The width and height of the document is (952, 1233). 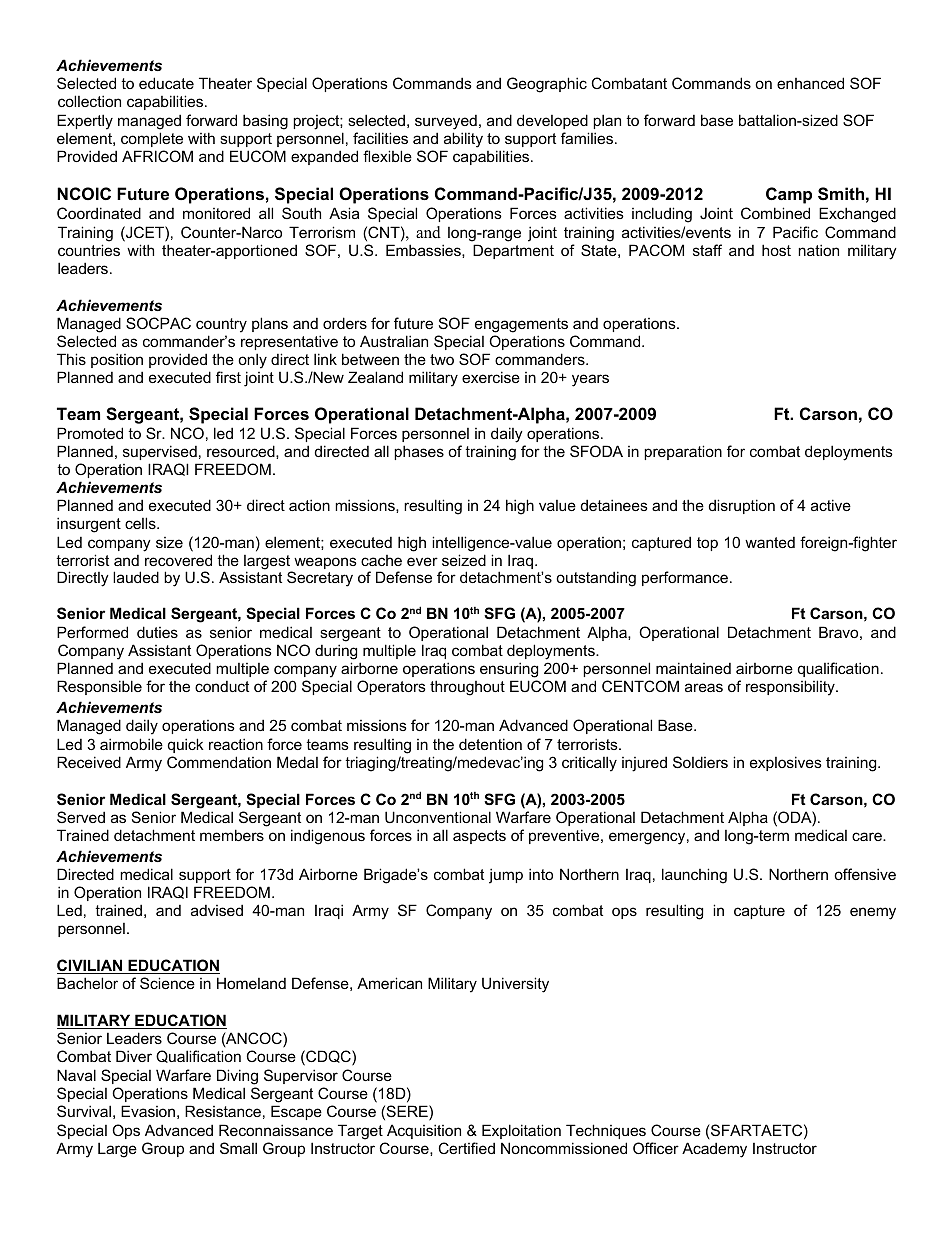 I want to click on engagements, so click(x=521, y=325).
